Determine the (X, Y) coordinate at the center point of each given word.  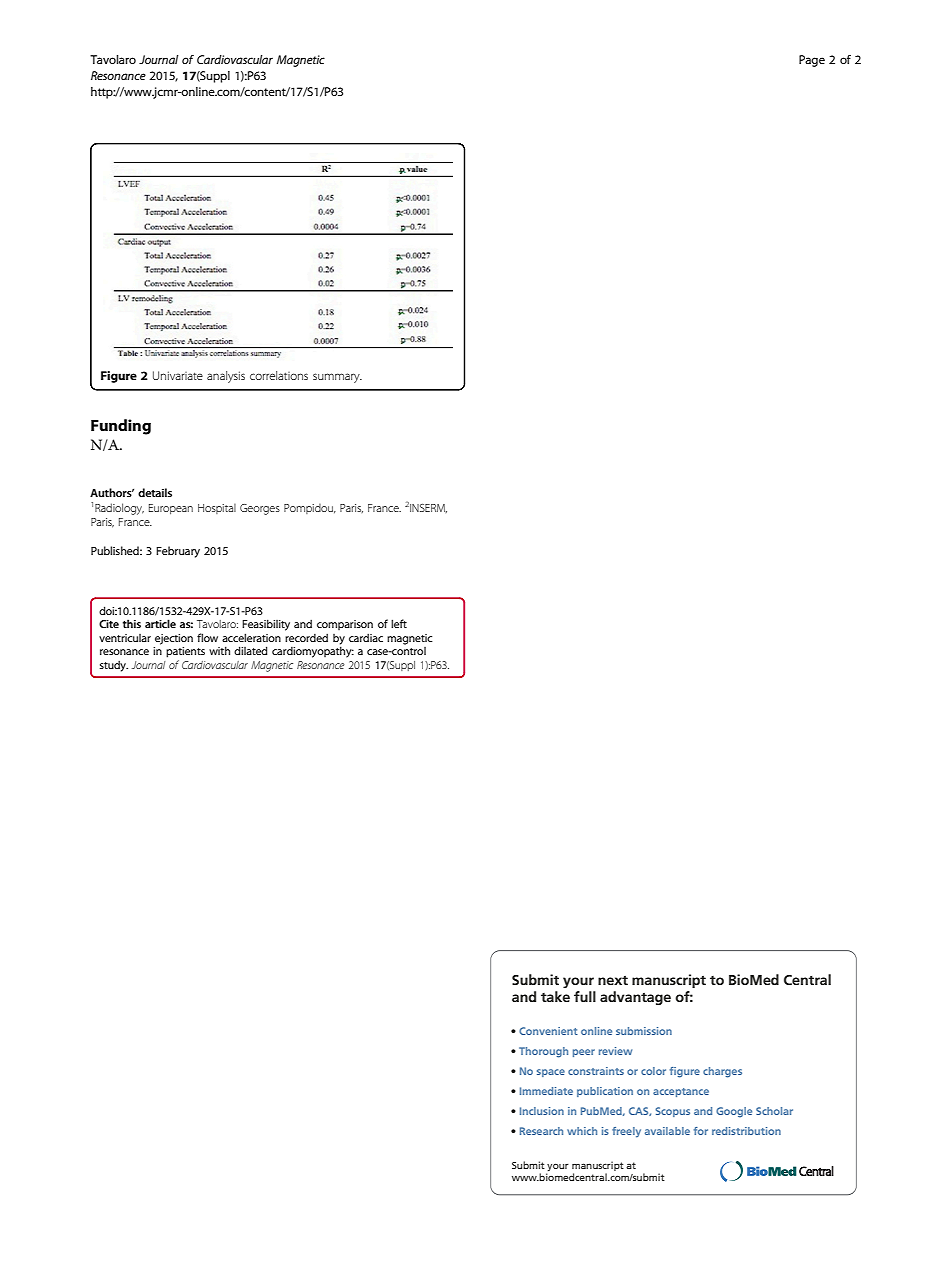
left (399, 623)
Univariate (178, 375)
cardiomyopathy (313, 652)
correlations (279, 375)
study (114, 666)
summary (337, 378)
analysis (226, 377)
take (555, 996)
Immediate (546, 1091)
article (160, 623)
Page (812, 61)
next (613, 980)
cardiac (366, 637)
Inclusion (542, 1111)
